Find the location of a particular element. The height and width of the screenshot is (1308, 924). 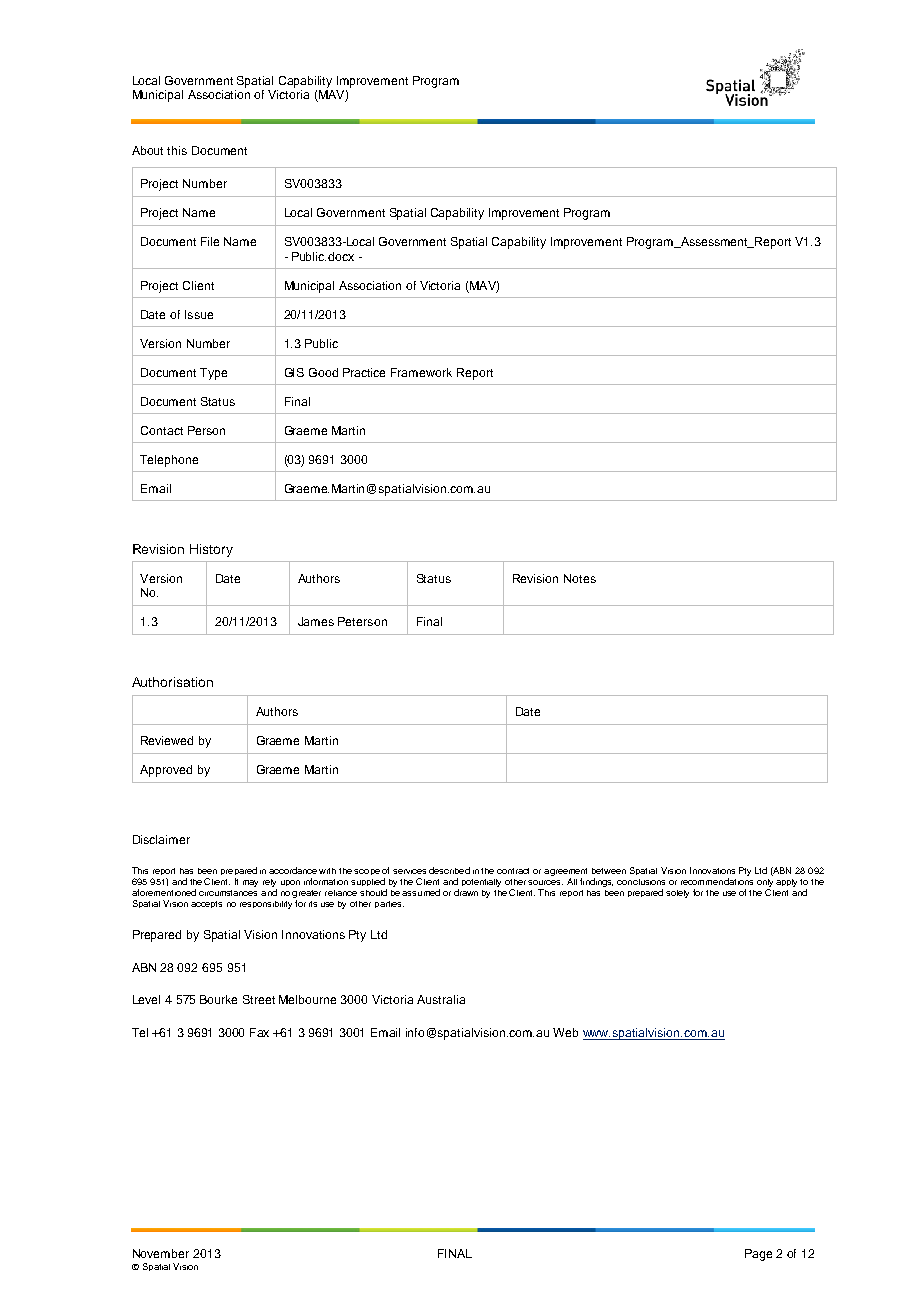

Australia is located at coordinates (441, 999).
